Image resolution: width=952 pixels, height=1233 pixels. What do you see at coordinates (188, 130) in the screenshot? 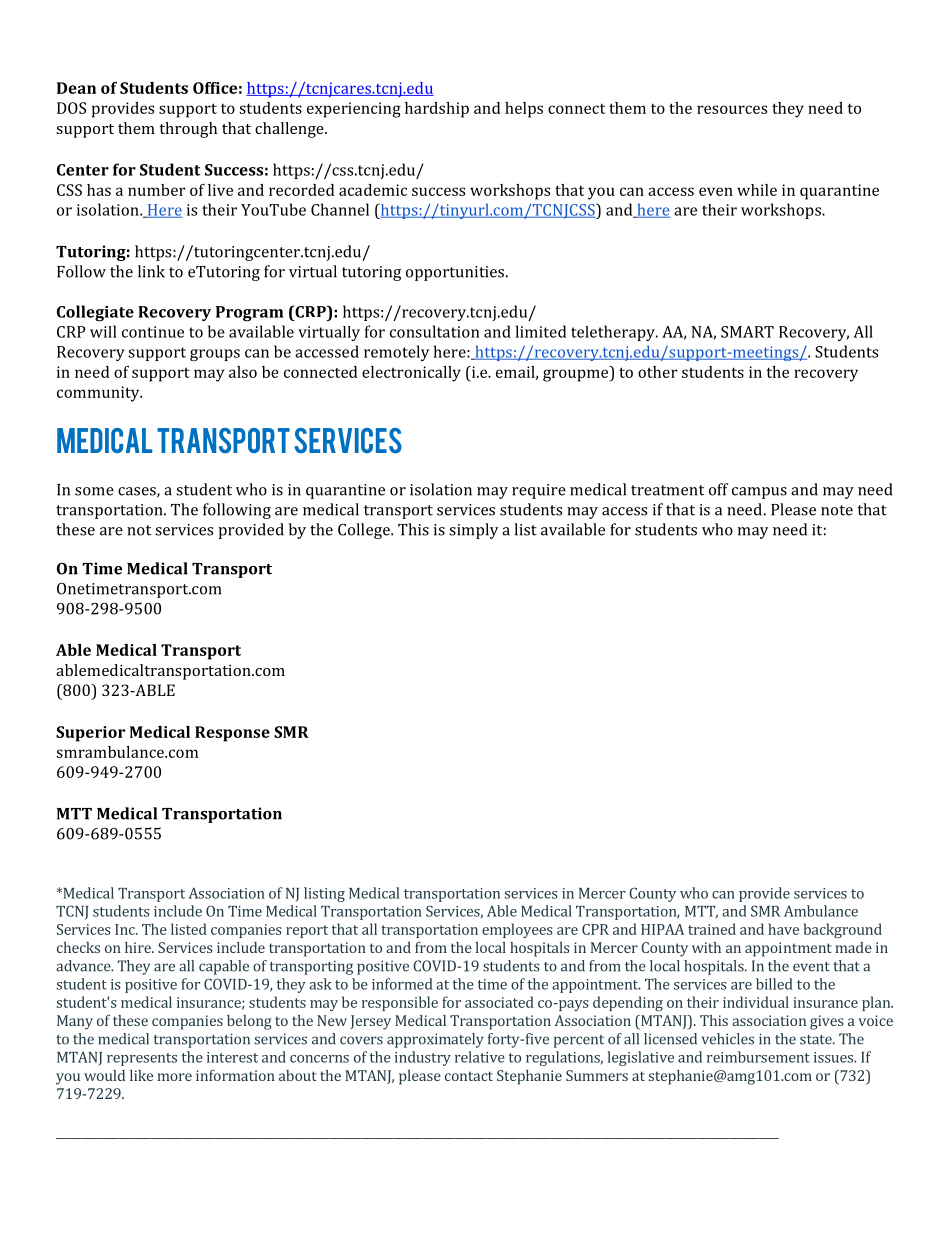
I see `through` at bounding box center [188, 130].
